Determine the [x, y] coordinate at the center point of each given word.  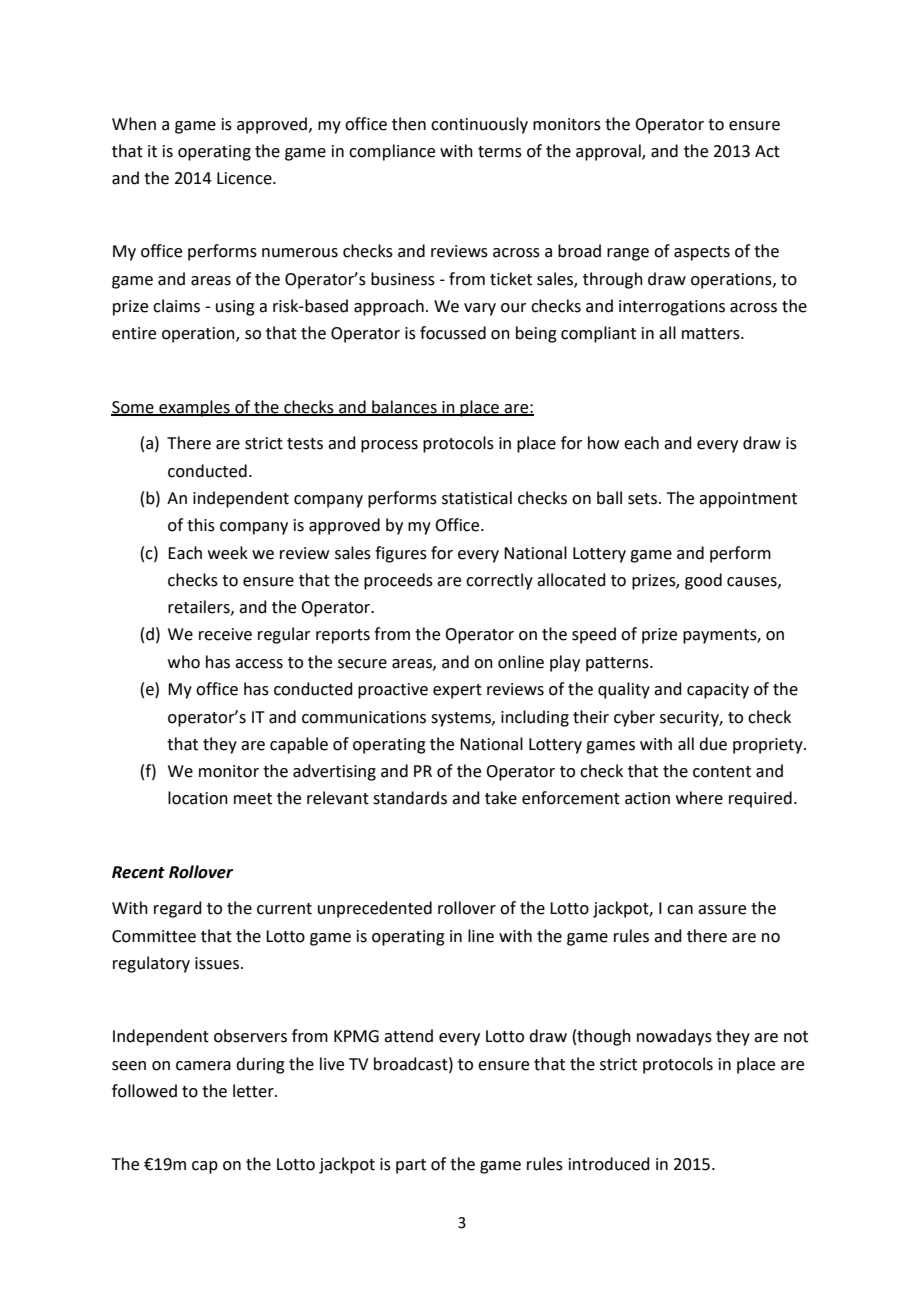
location [198, 798]
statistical [477, 498]
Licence [245, 178]
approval [609, 152]
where [699, 798]
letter [254, 1091]
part [411, 1166]
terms [500, 152]
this [201, 525]
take [501, 798]
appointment [748, 500]
